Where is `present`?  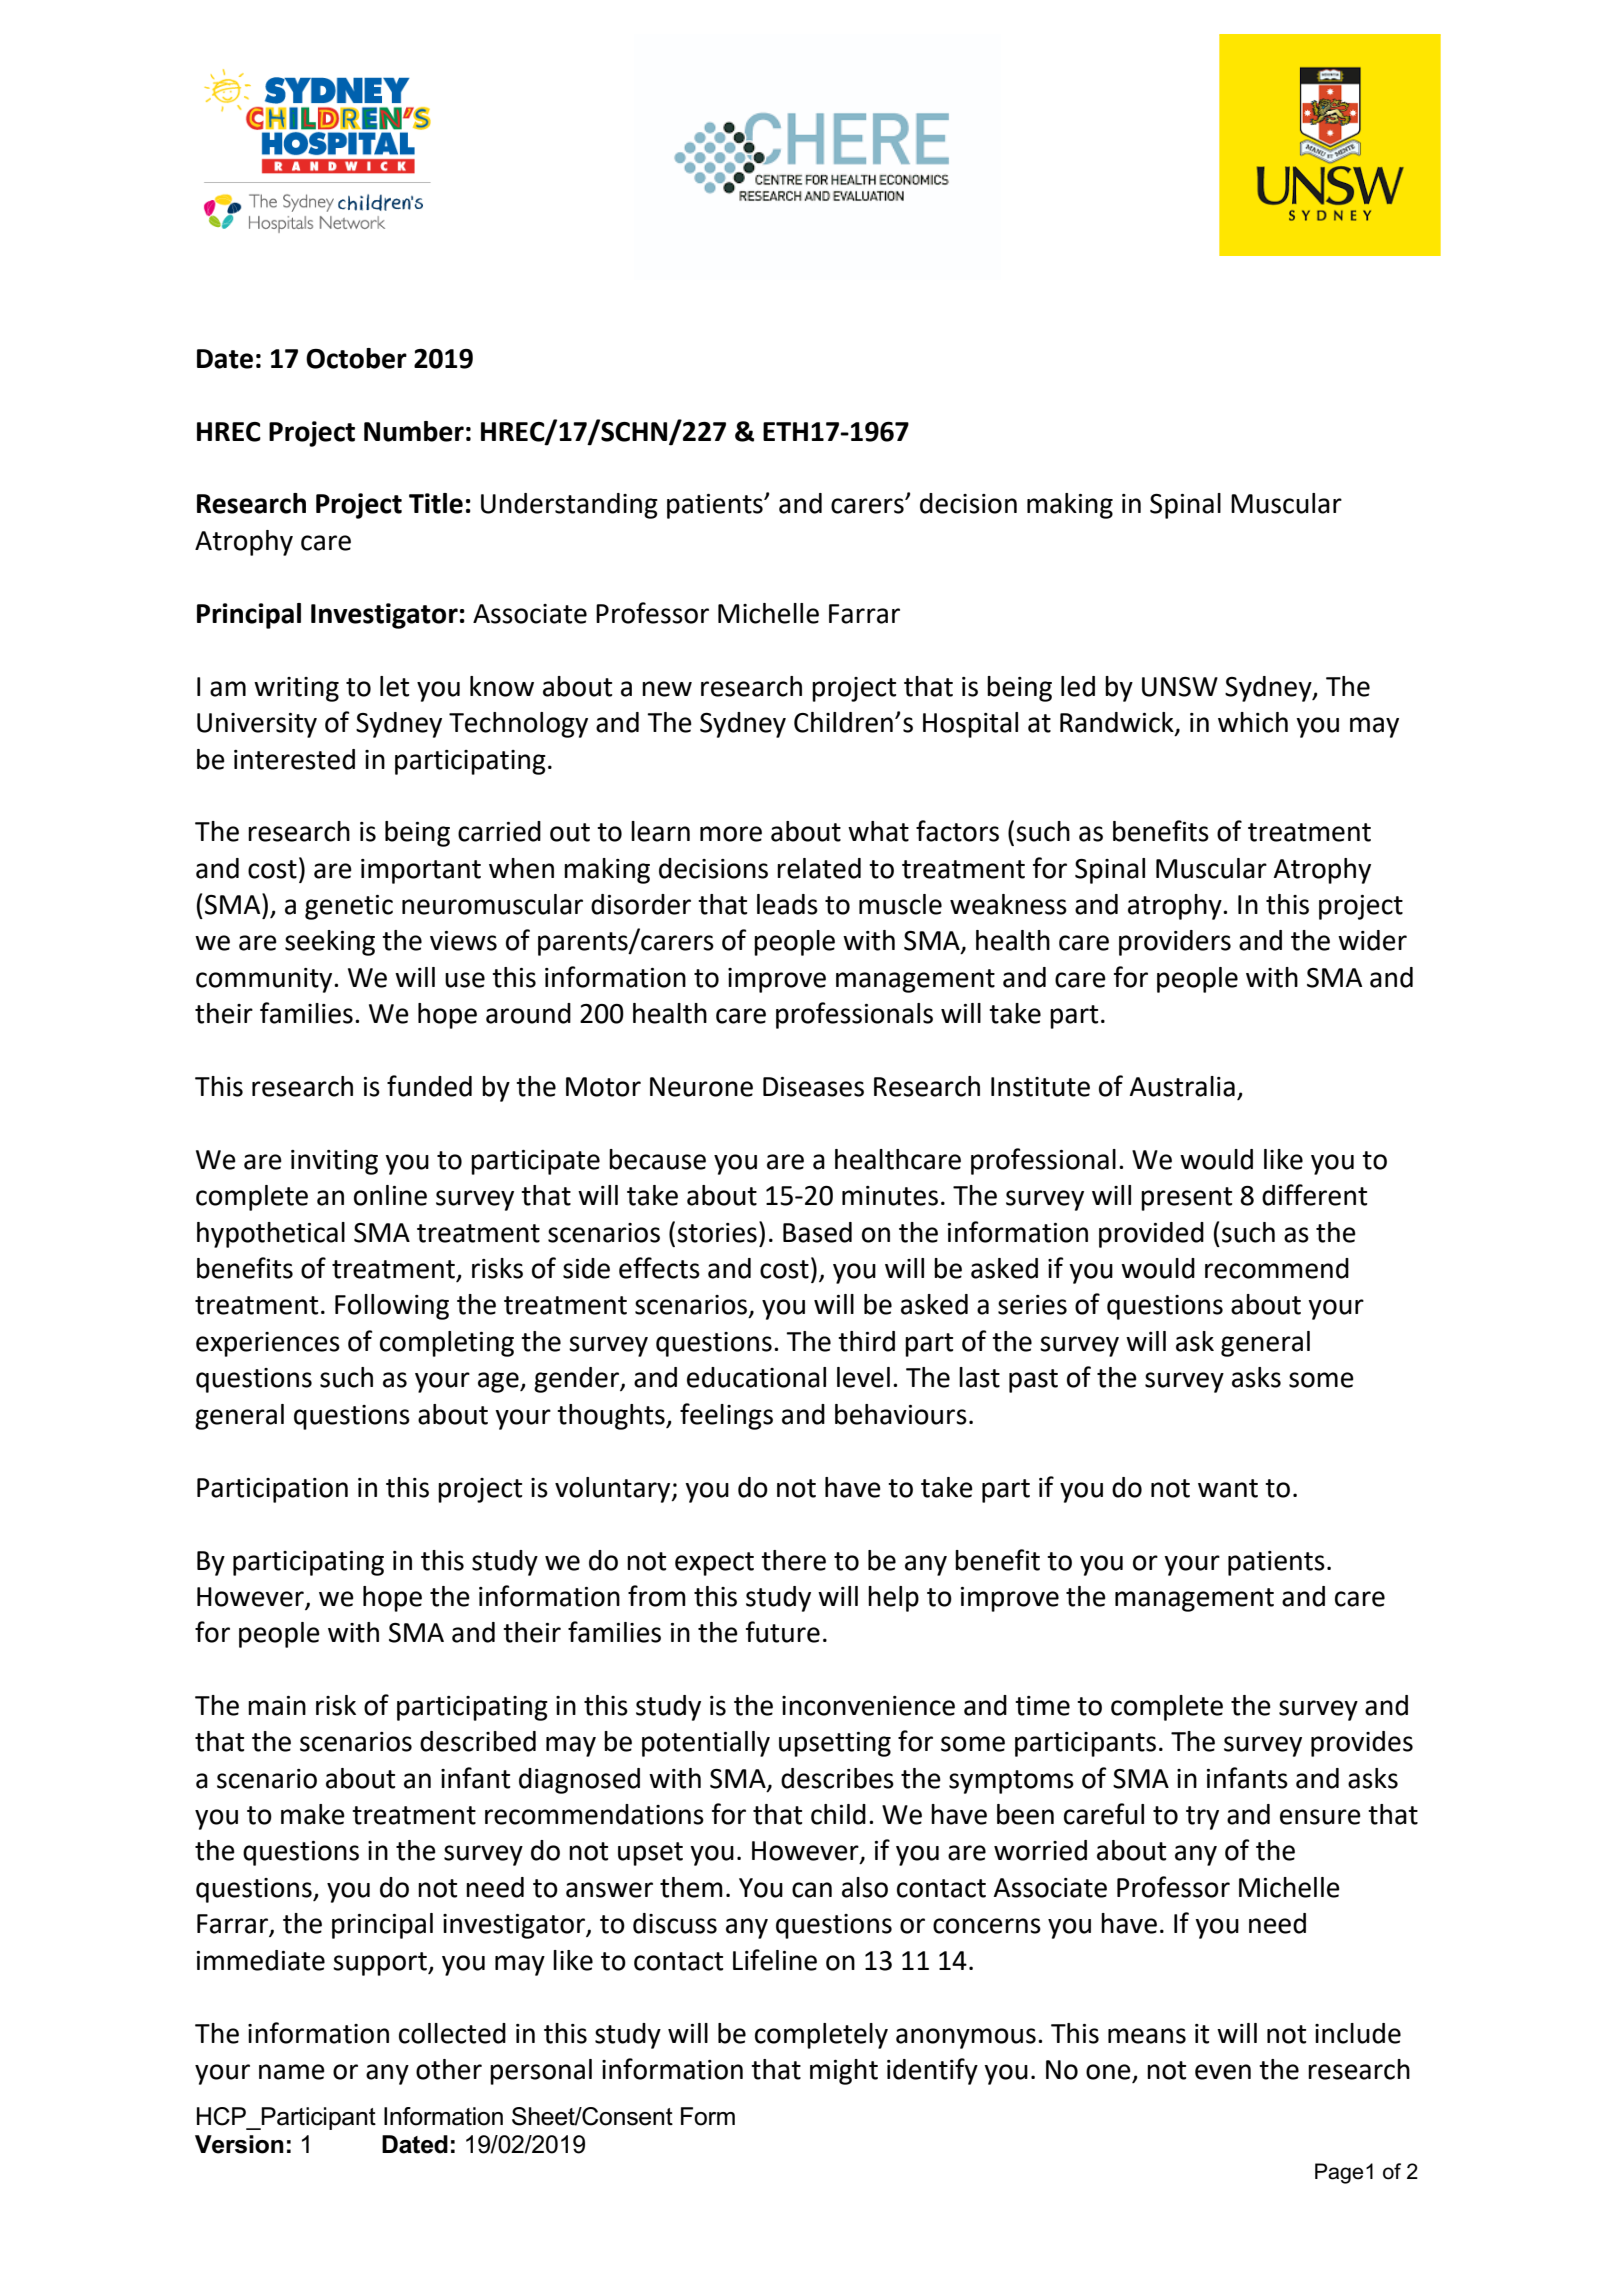
present is located at coordinates (1186, 1199).
